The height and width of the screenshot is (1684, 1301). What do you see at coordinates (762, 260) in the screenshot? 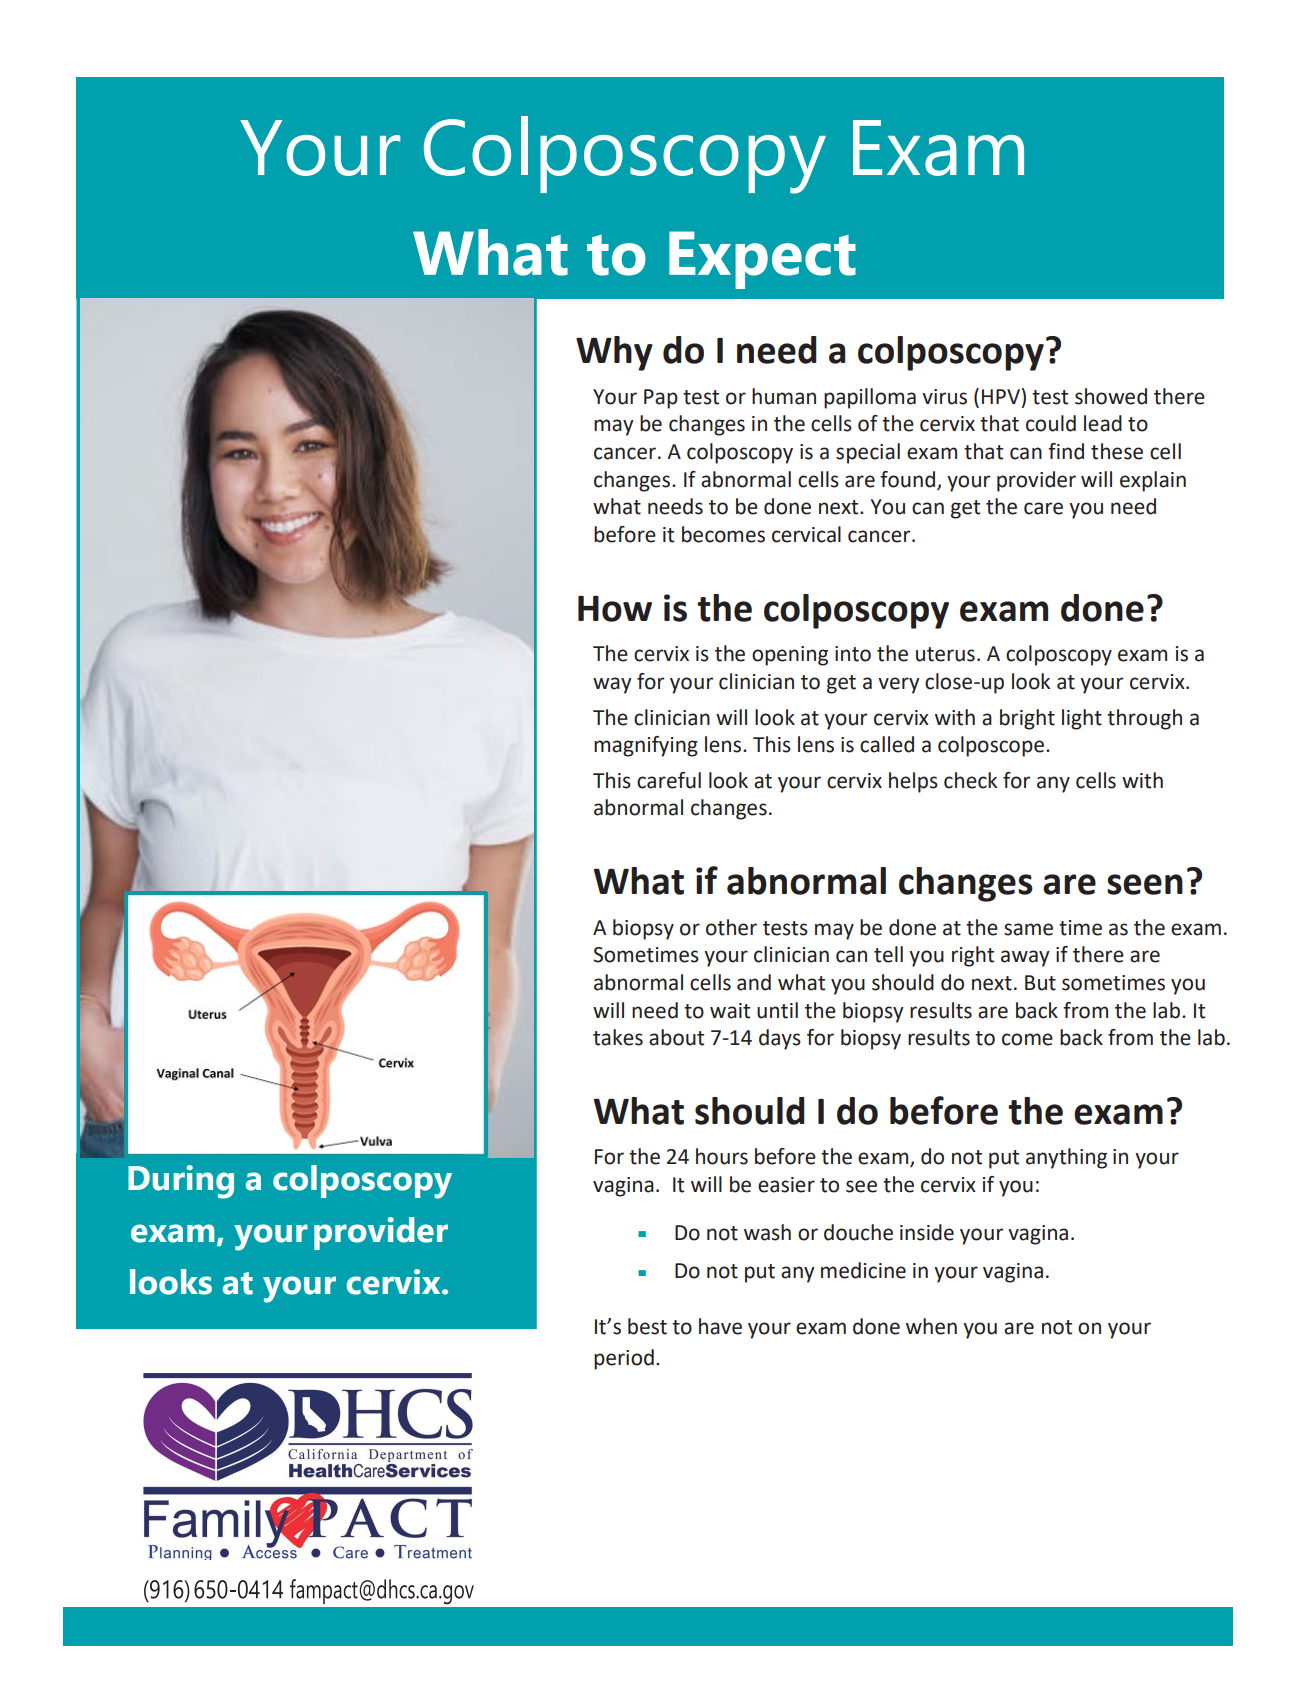
I see `Expect` at bounding box center [762, 260].
